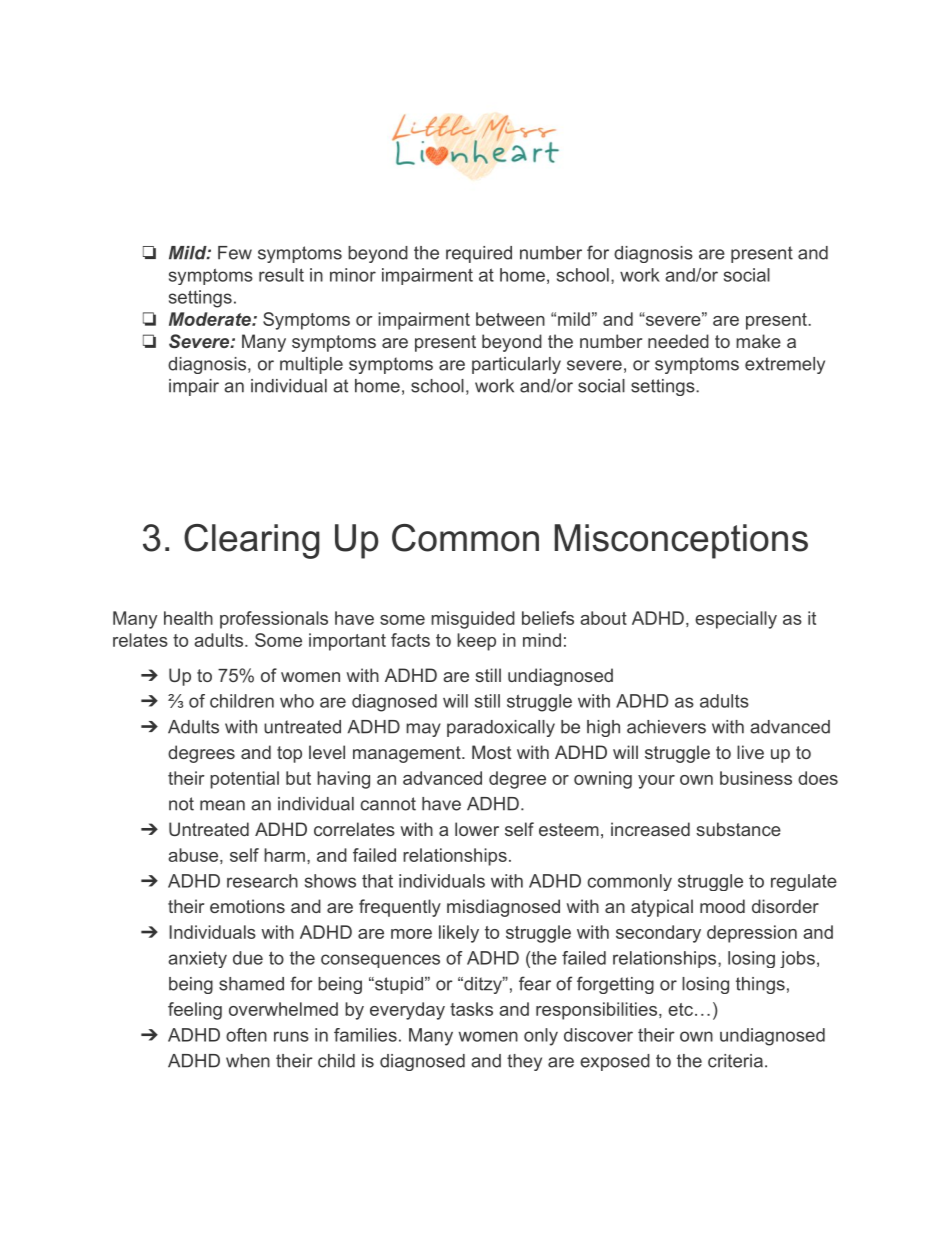 The height and width of the screenshot is (1233, 952). I want to click on they, so click(524, 1062).
